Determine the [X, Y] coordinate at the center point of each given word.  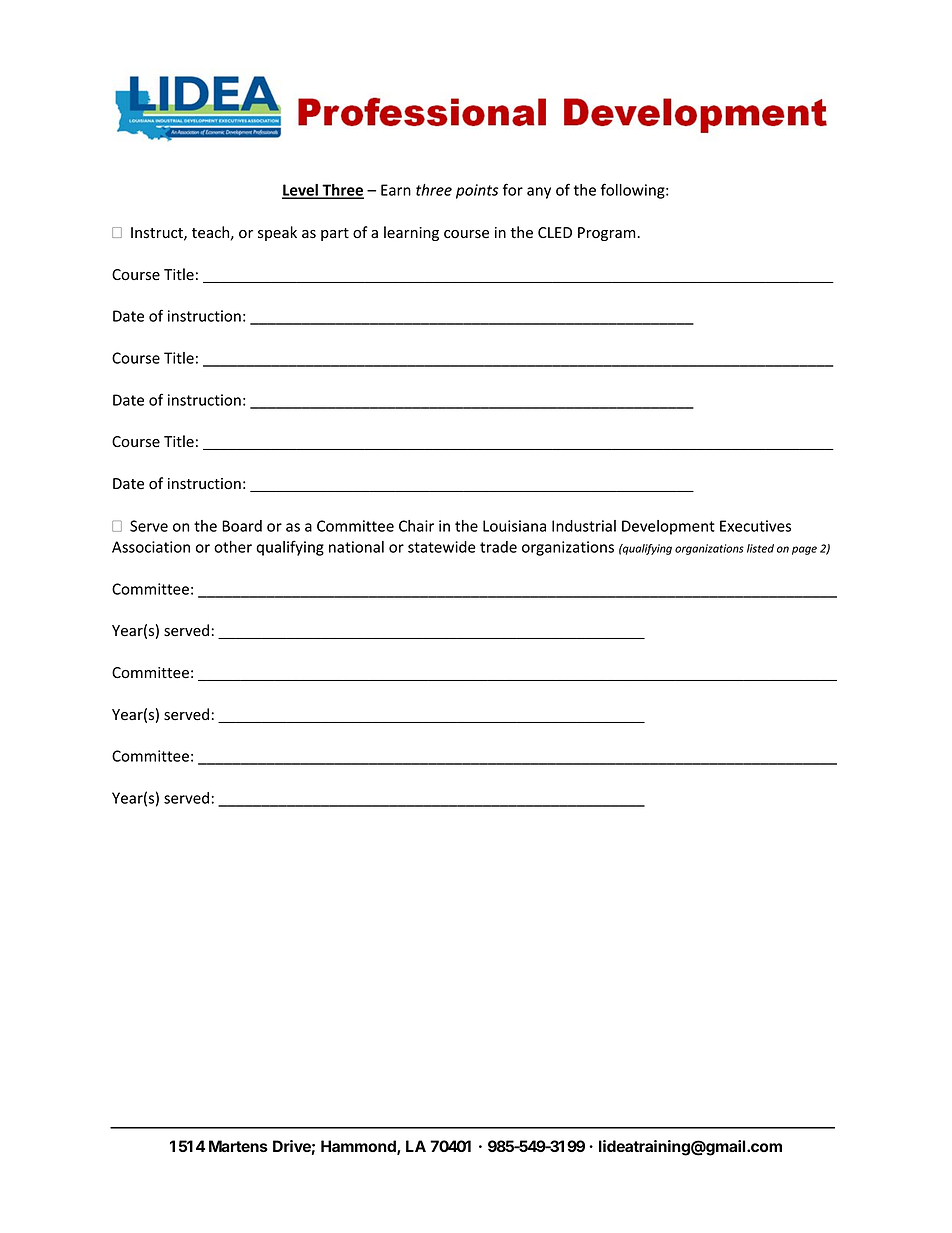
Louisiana [514, 526]
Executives [755, 526]
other [233, 547]
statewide [442, 547]
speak [277, 233]
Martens [238, 1146]
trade [498, 547]
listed [760, 548]
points [477, 191]
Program [608, 234]
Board [242, 526]
